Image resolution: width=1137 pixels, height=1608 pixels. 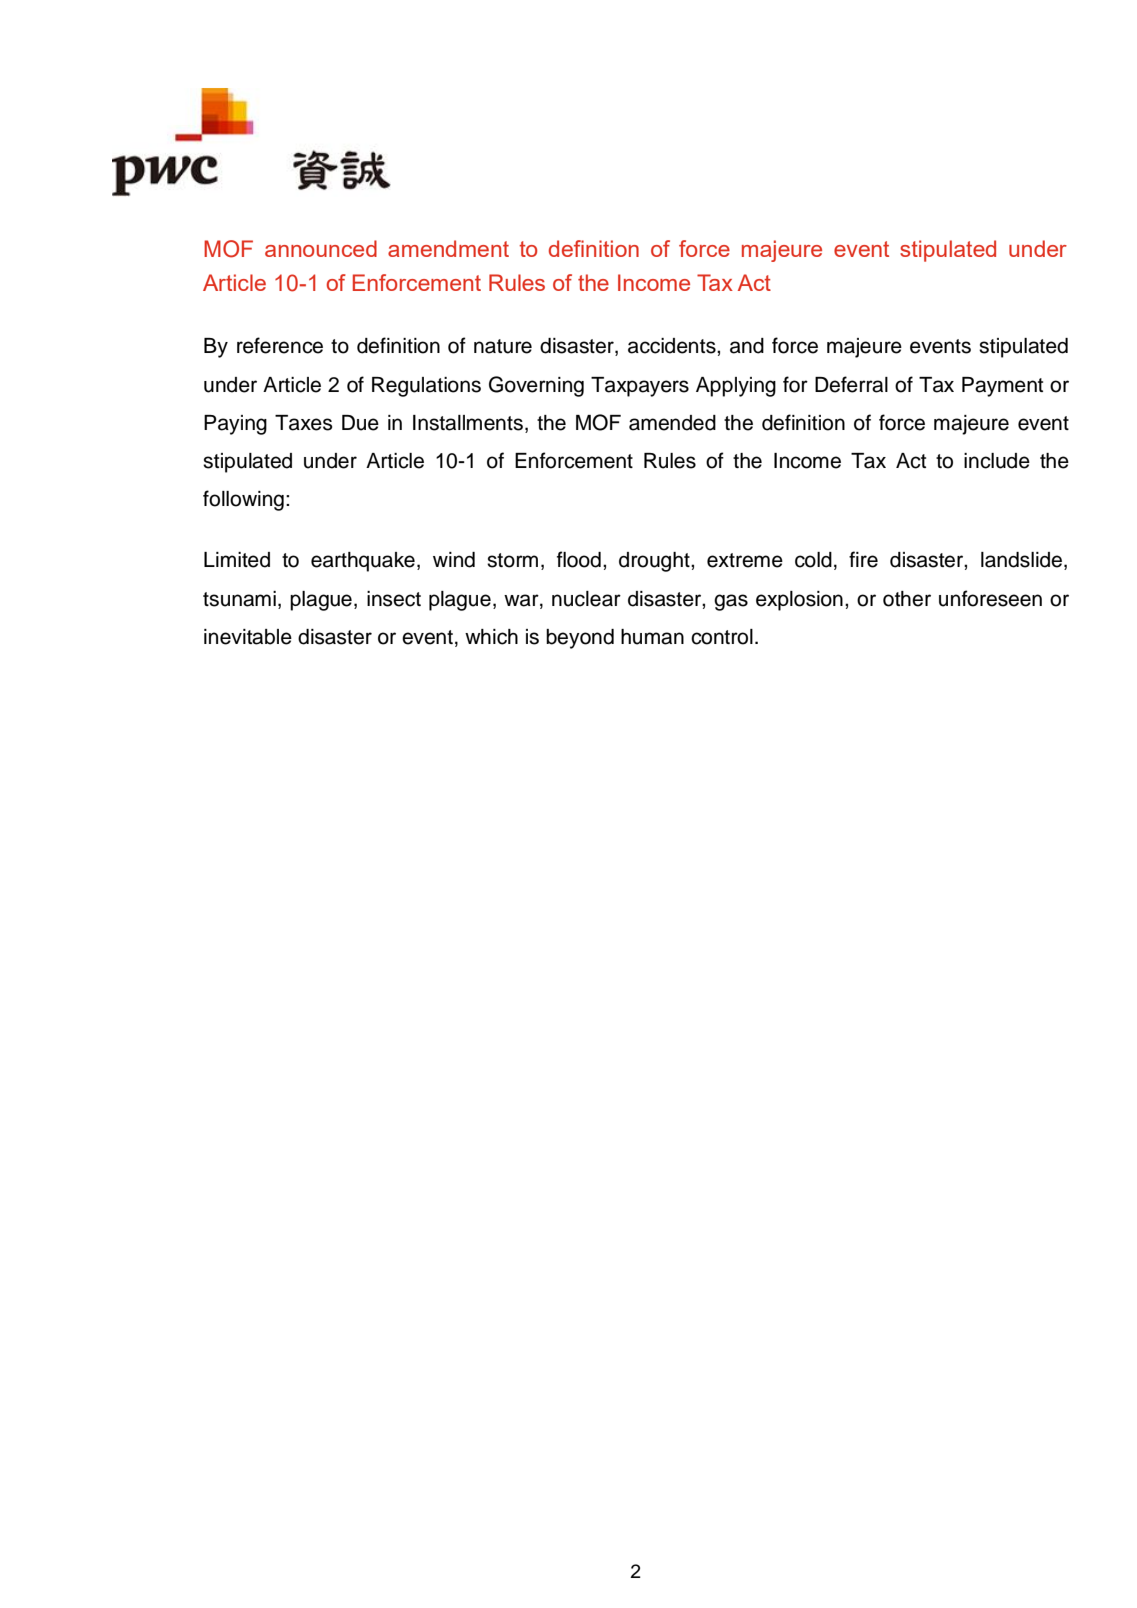 What do you see at coordinates (673, 346) in the page?
I see `accidents` at bounding box center [673, 346].
